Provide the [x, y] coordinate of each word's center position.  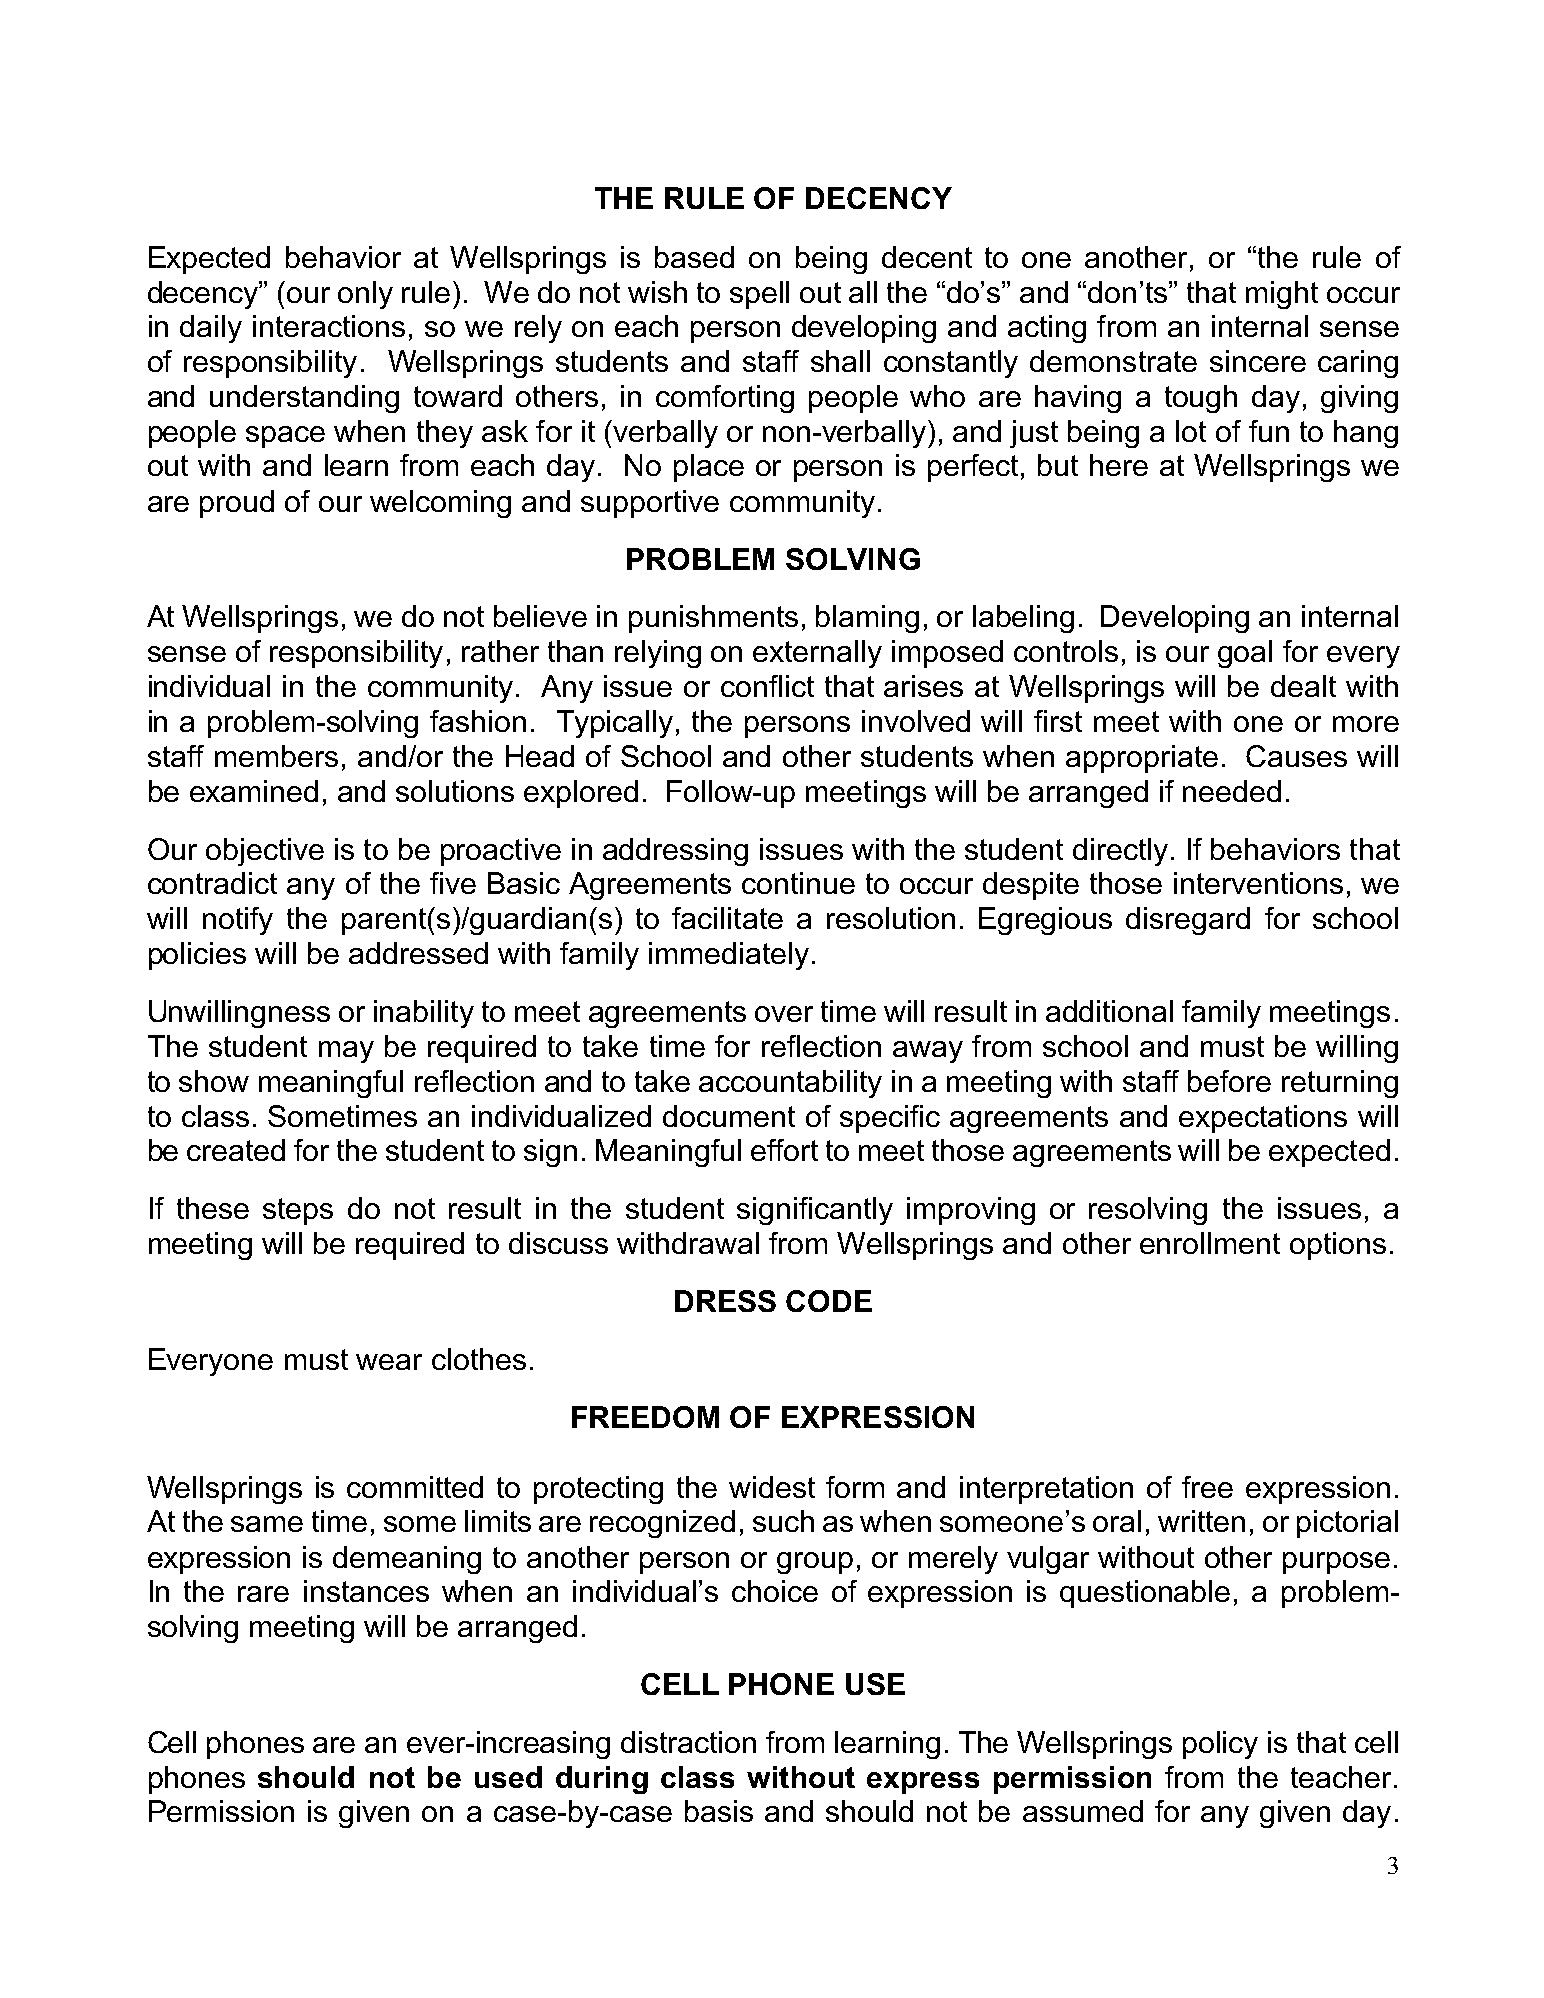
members [276, 756]
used [508, 1777]
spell [759, 295]
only [365, 295]
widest [772, 1487]
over [784, 1014]
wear [389, 1362]
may [346, 1052]
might [1282, 295]
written [1201, 1521]
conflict [767, 686]
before [1229, 1081]
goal [1245, 654]
